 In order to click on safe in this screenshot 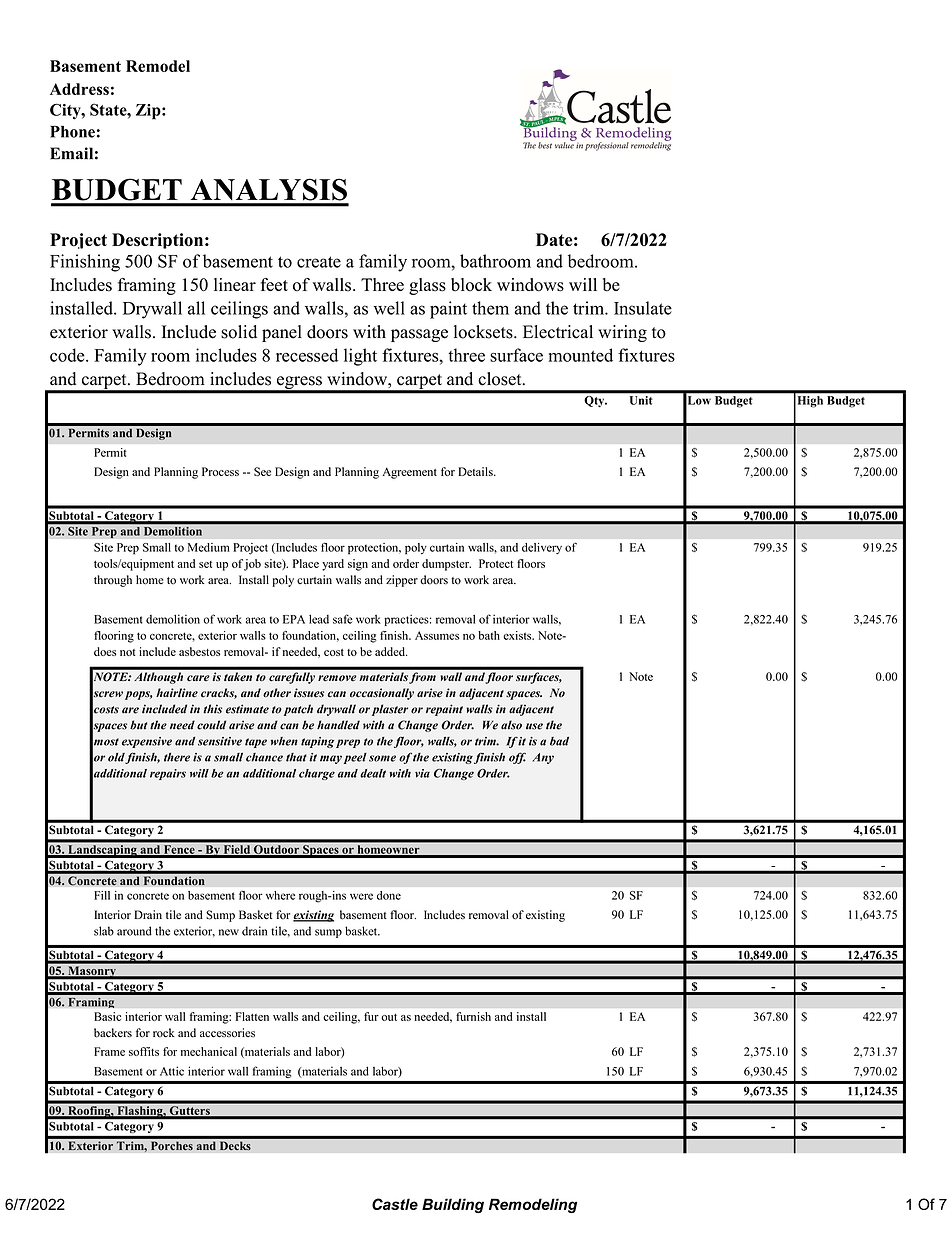, I will do `click(343, 619)`.
